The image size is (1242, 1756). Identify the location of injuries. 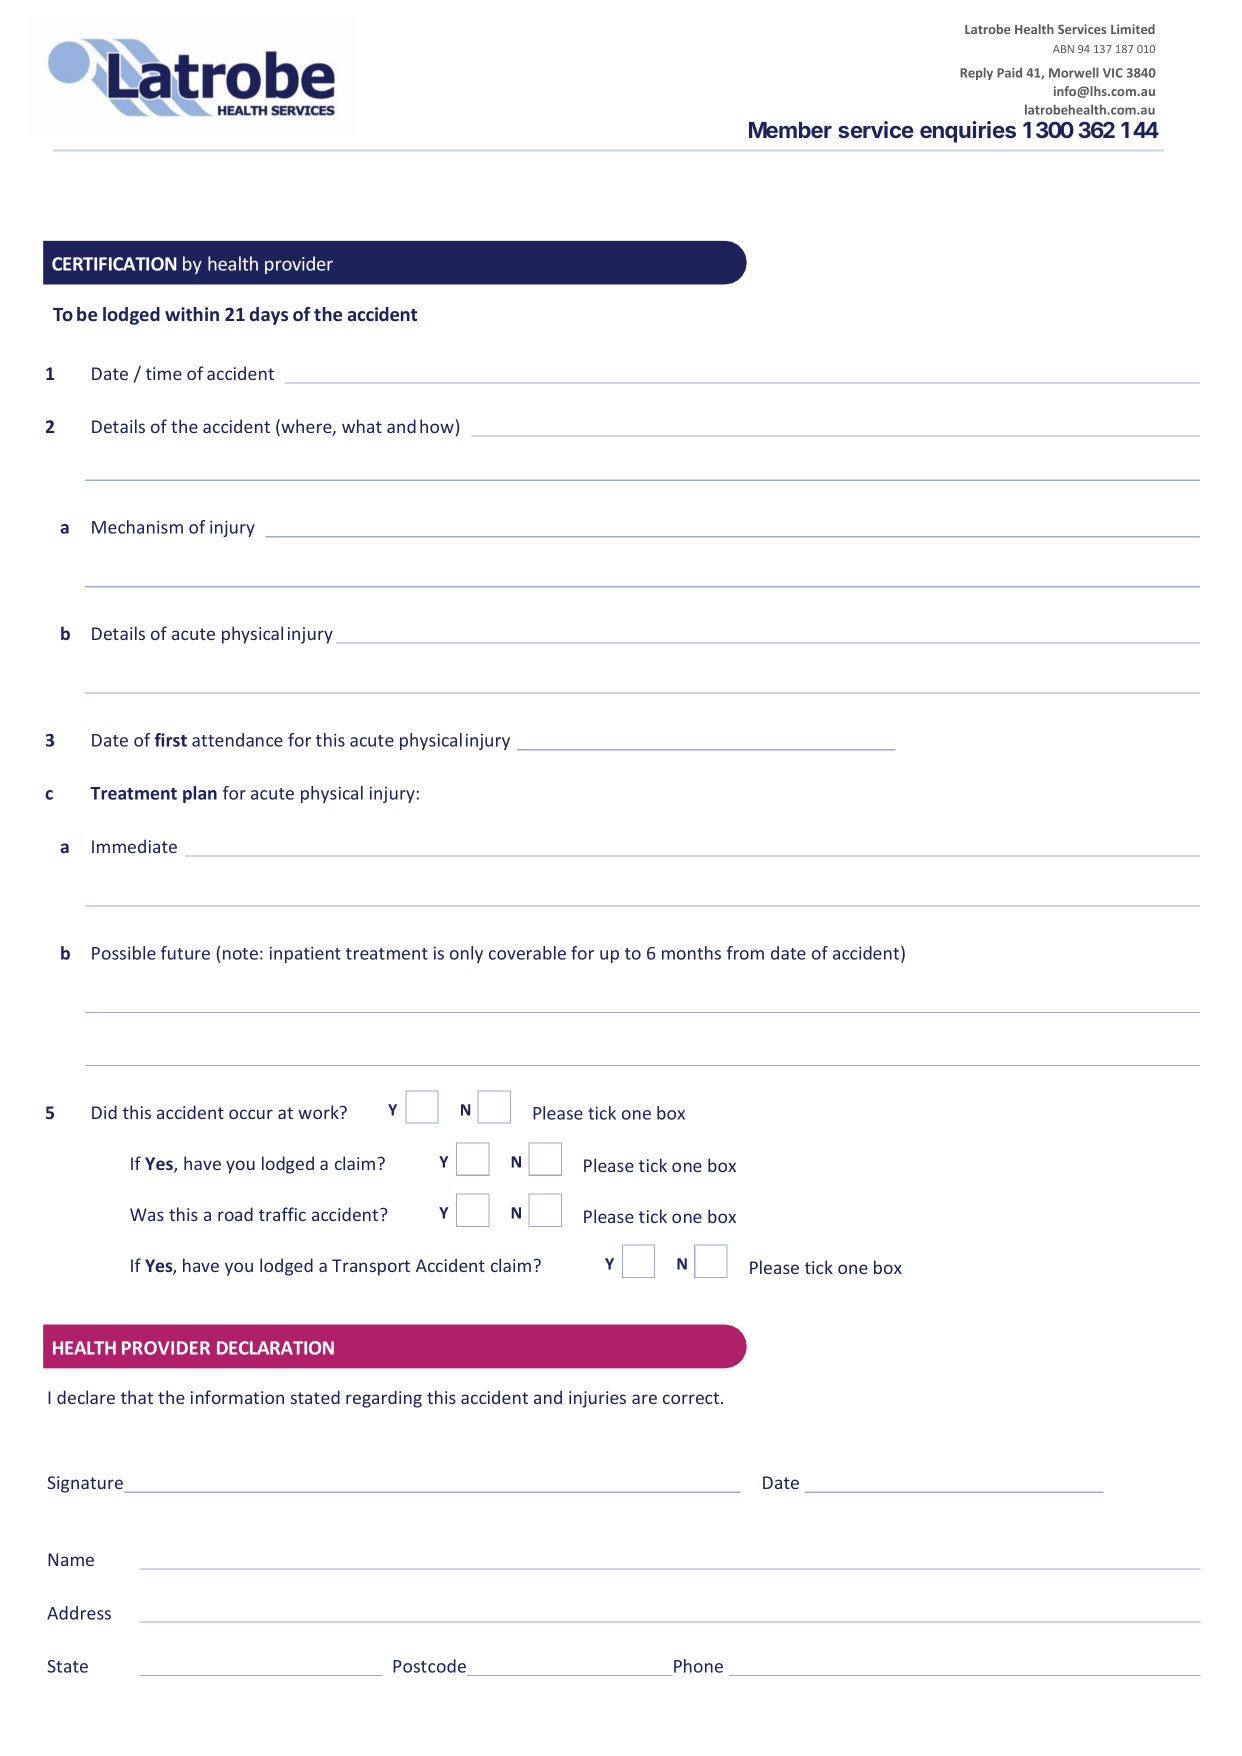
(597, 1399).
